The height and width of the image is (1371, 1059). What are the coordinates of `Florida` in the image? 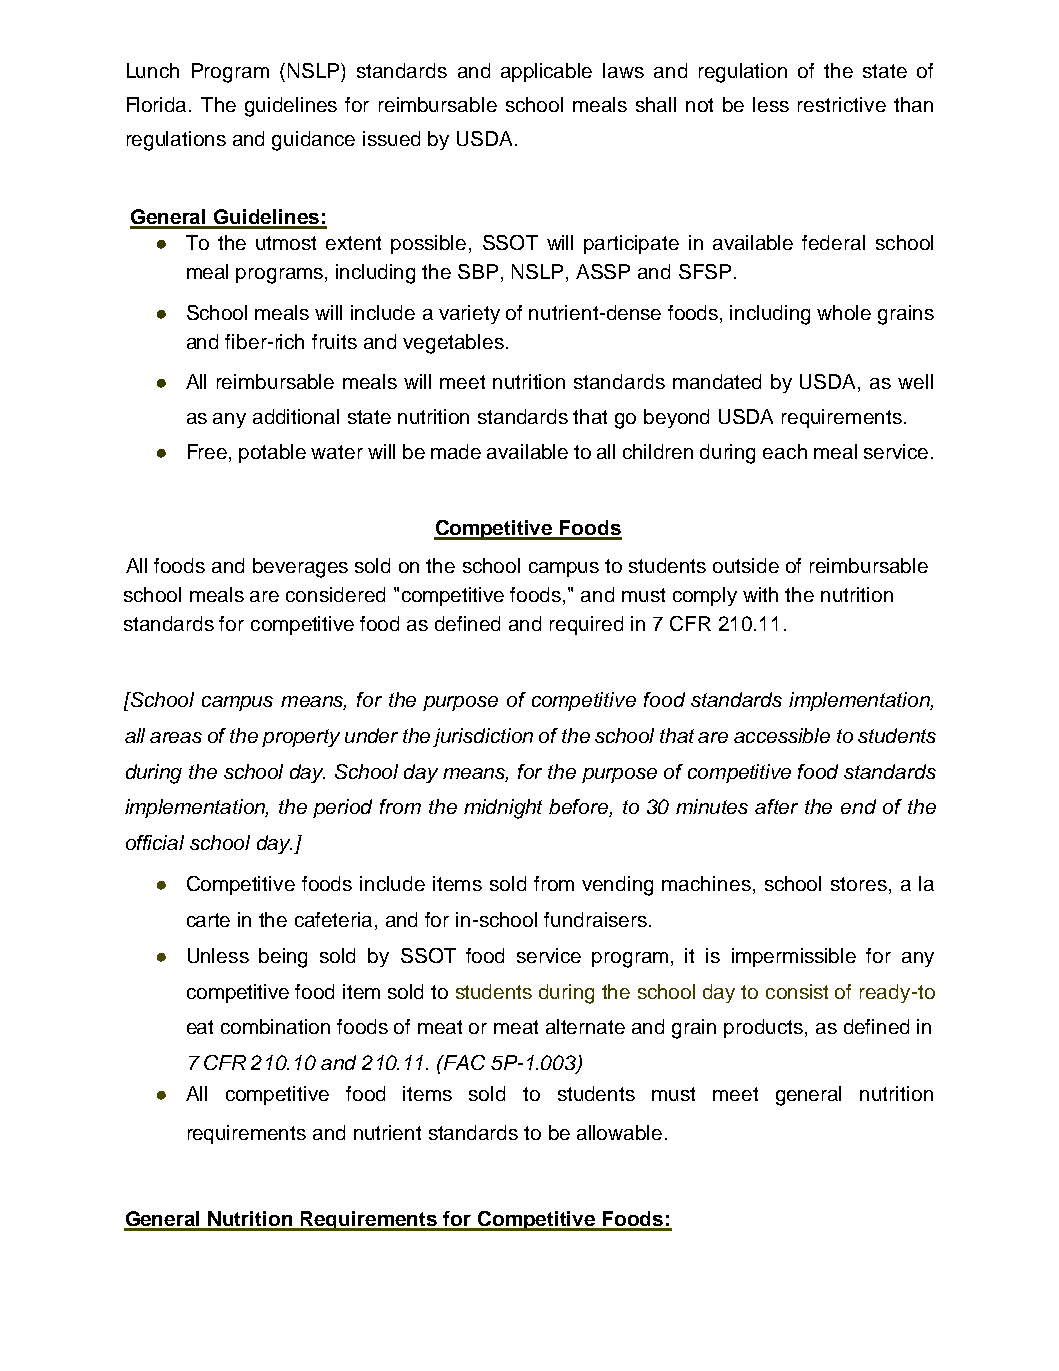 It's located at (158, 104).
